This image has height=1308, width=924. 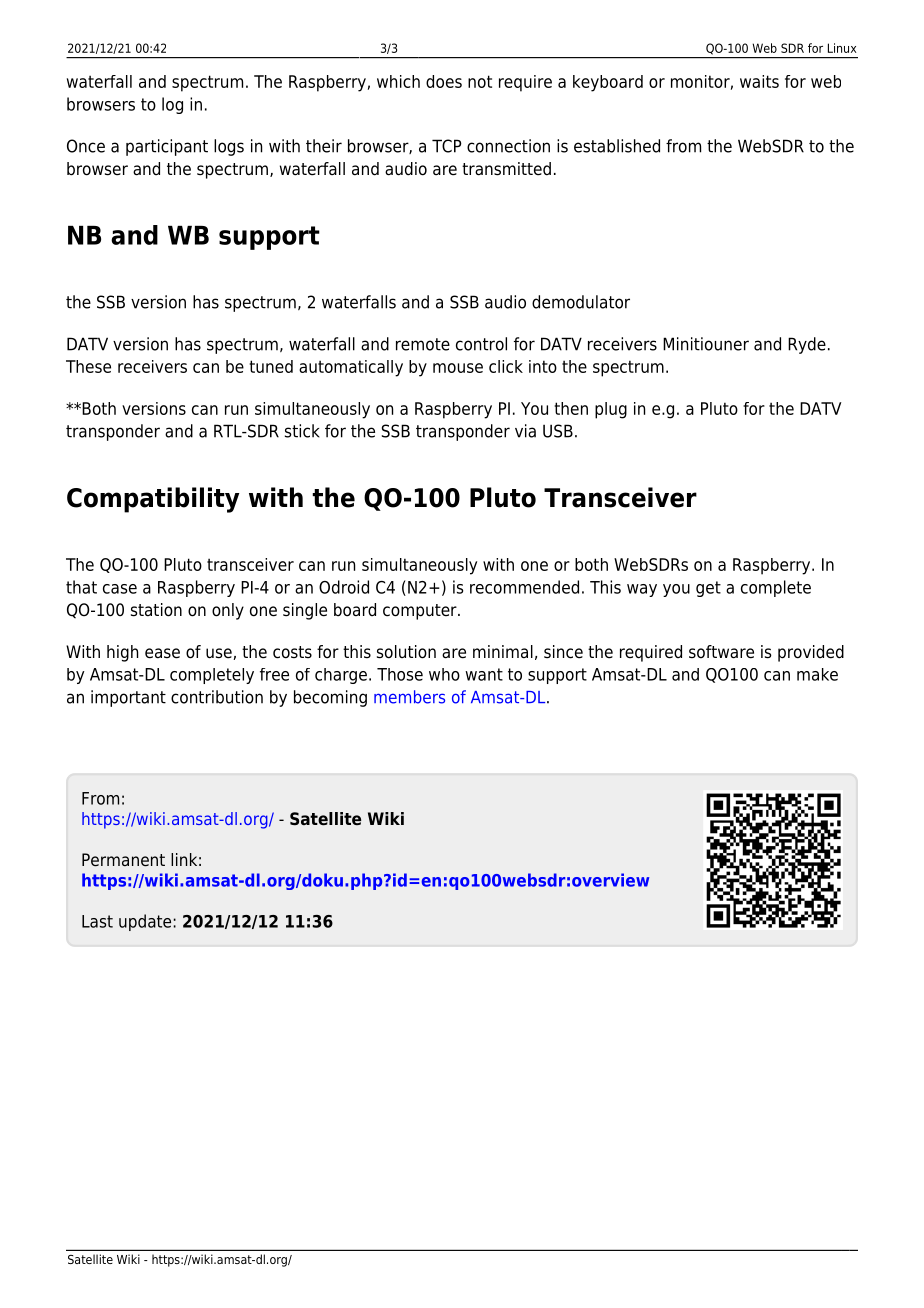 I want to click on contribution, so click(x=217, y=697).
